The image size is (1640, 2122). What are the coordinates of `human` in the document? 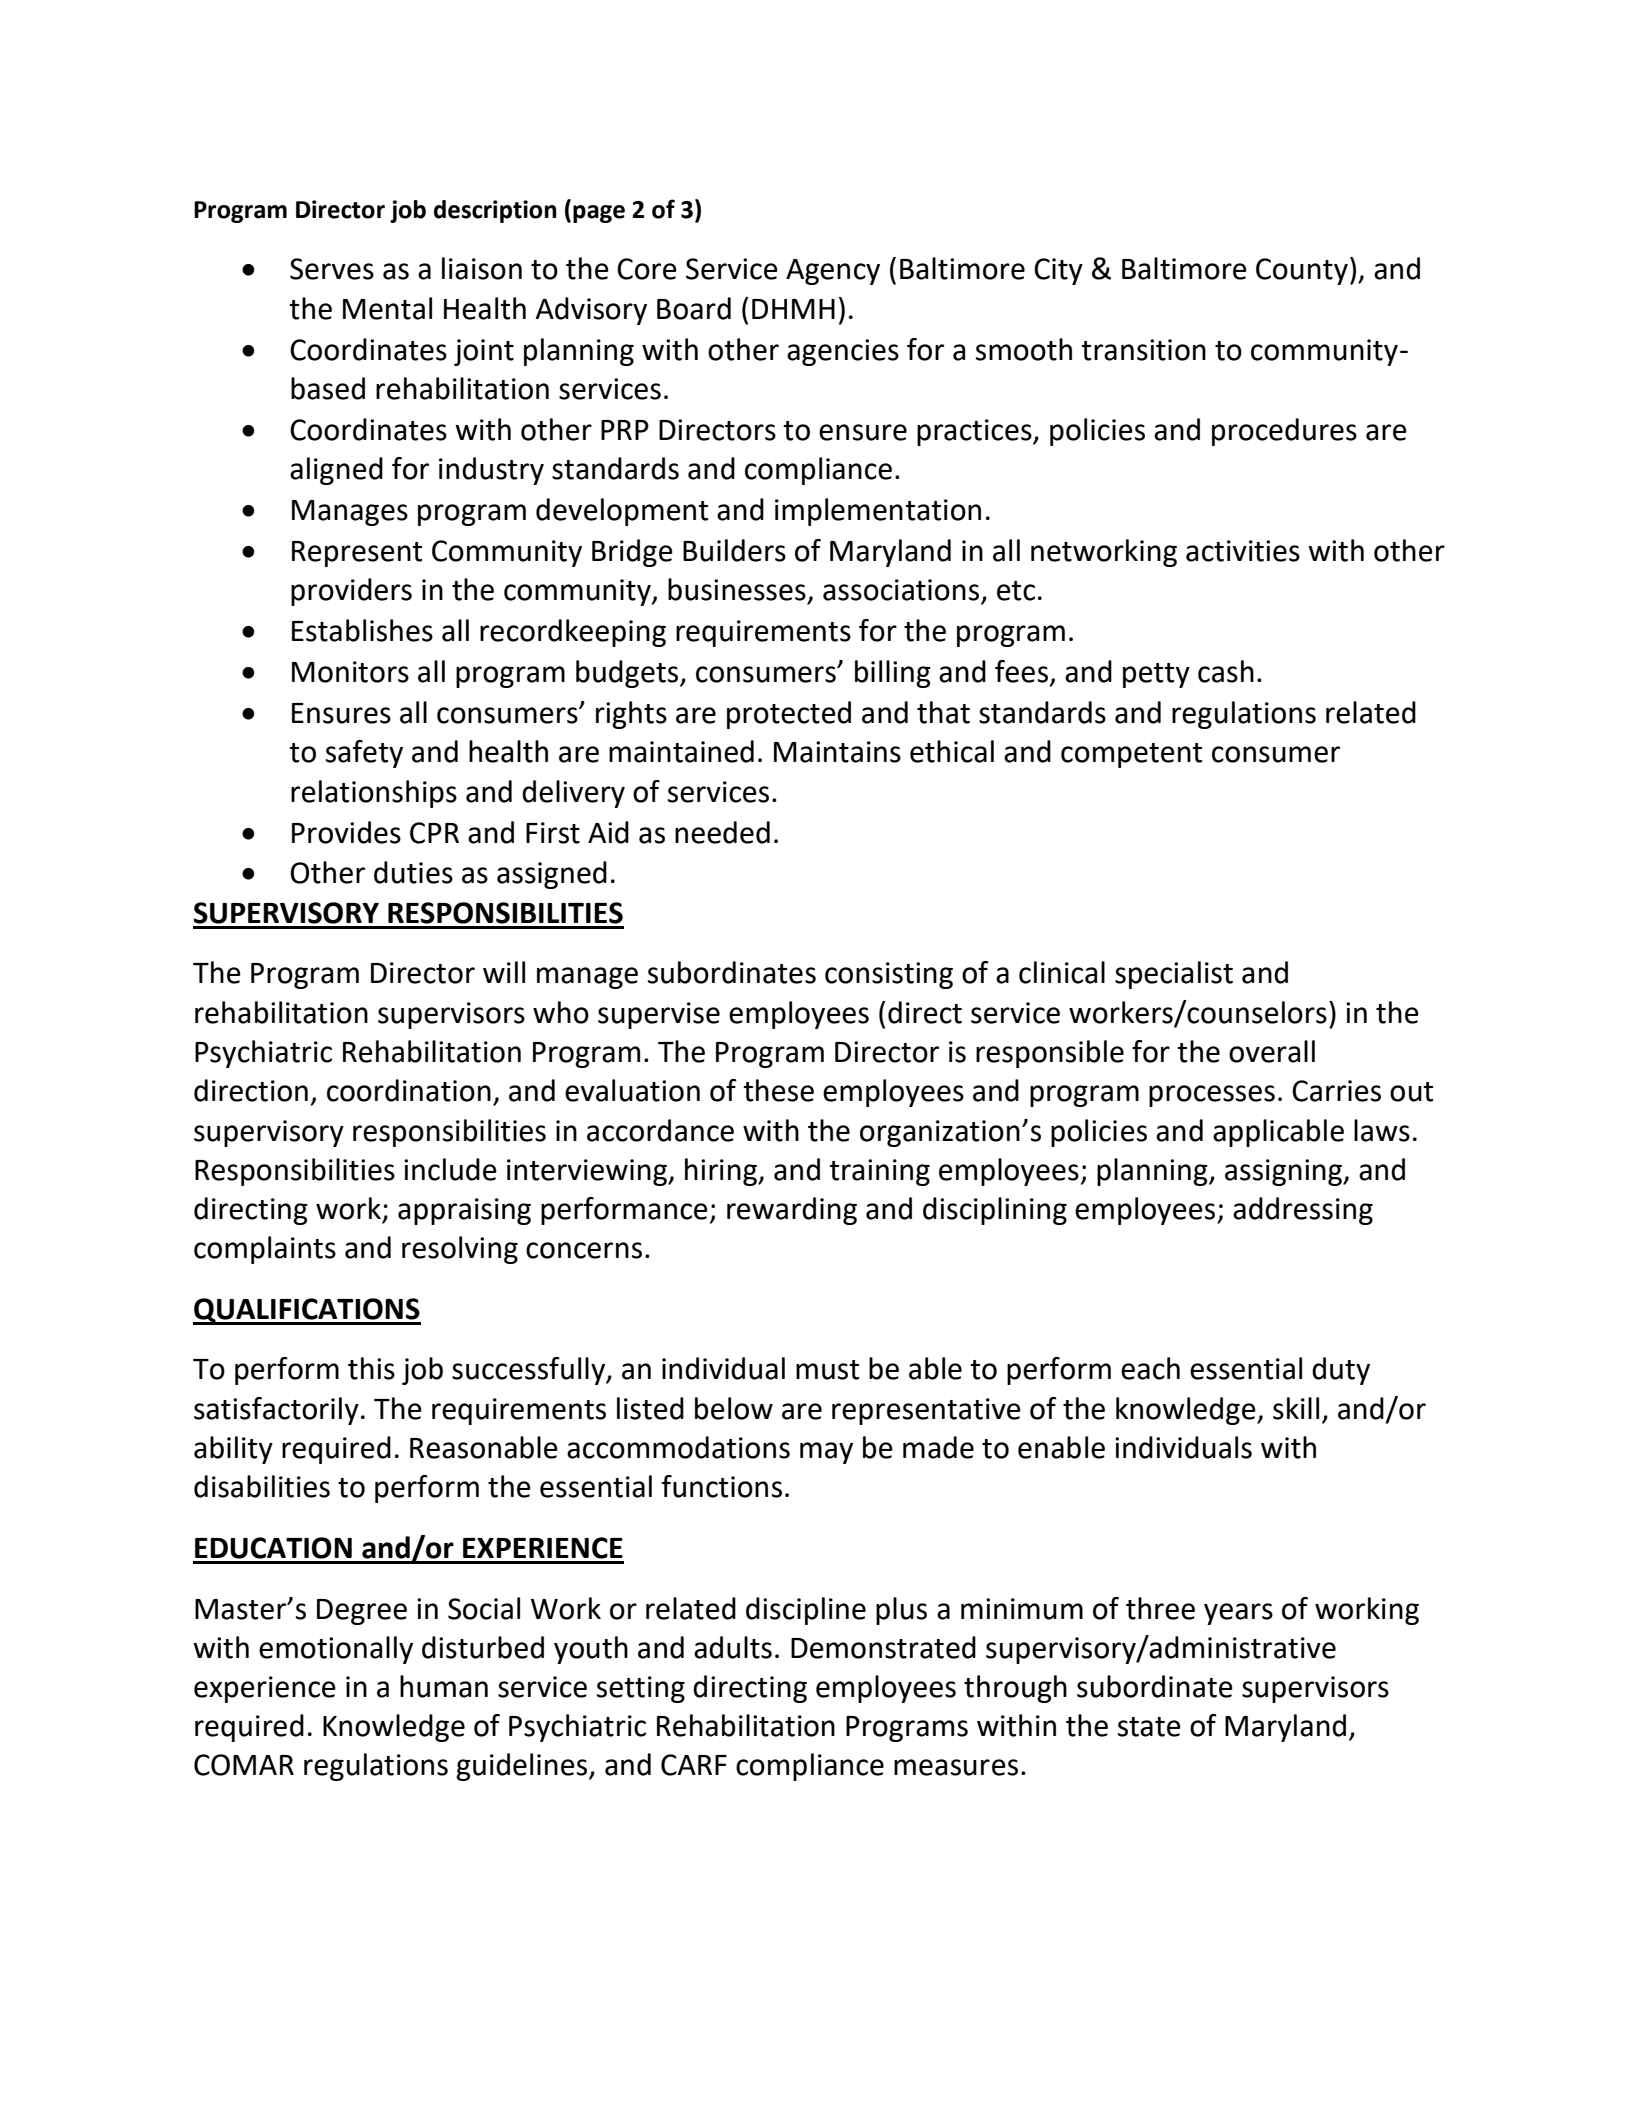 It's located at (444, 1686).
